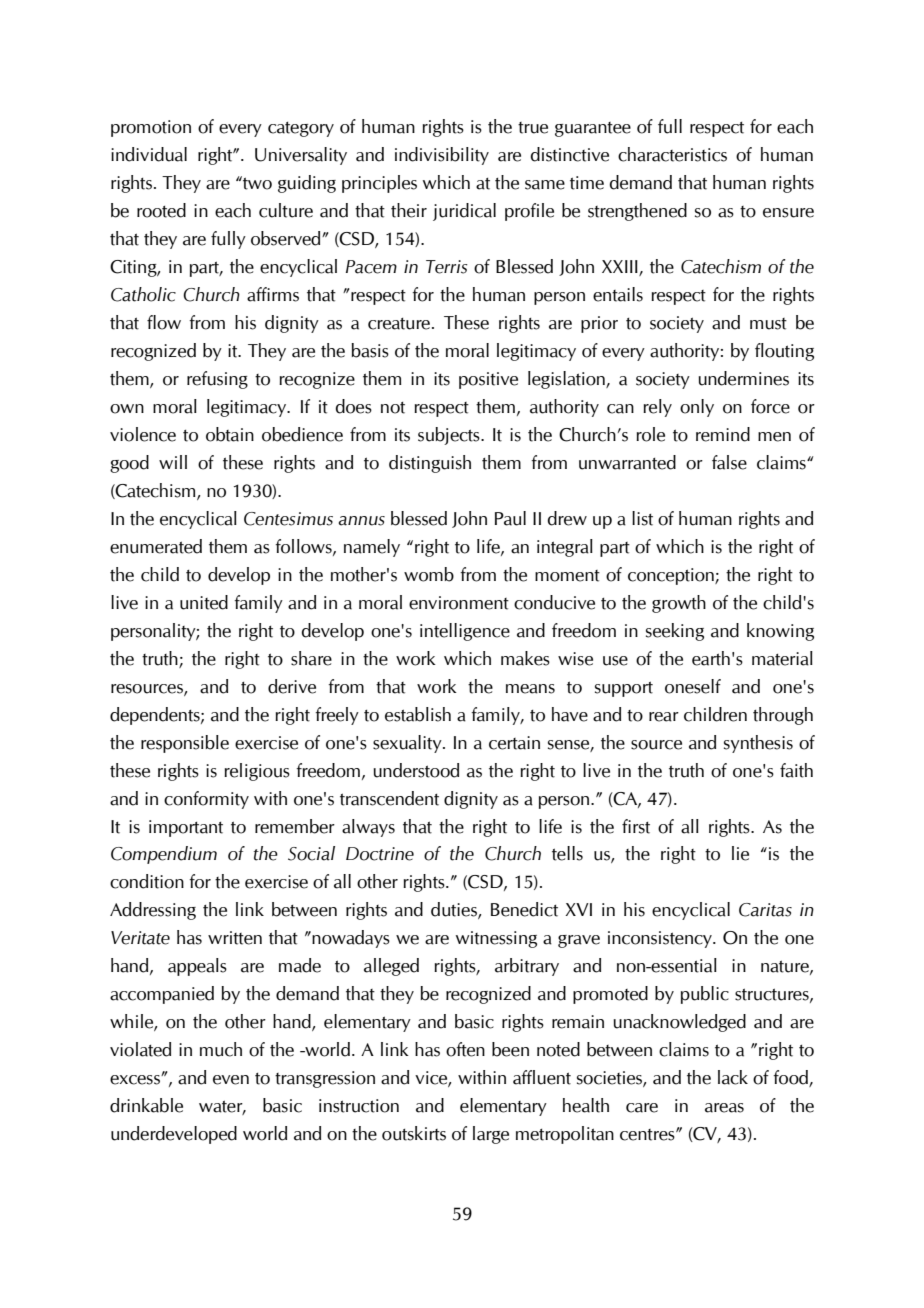  I want to click on characteristics, so click(672, 154).
